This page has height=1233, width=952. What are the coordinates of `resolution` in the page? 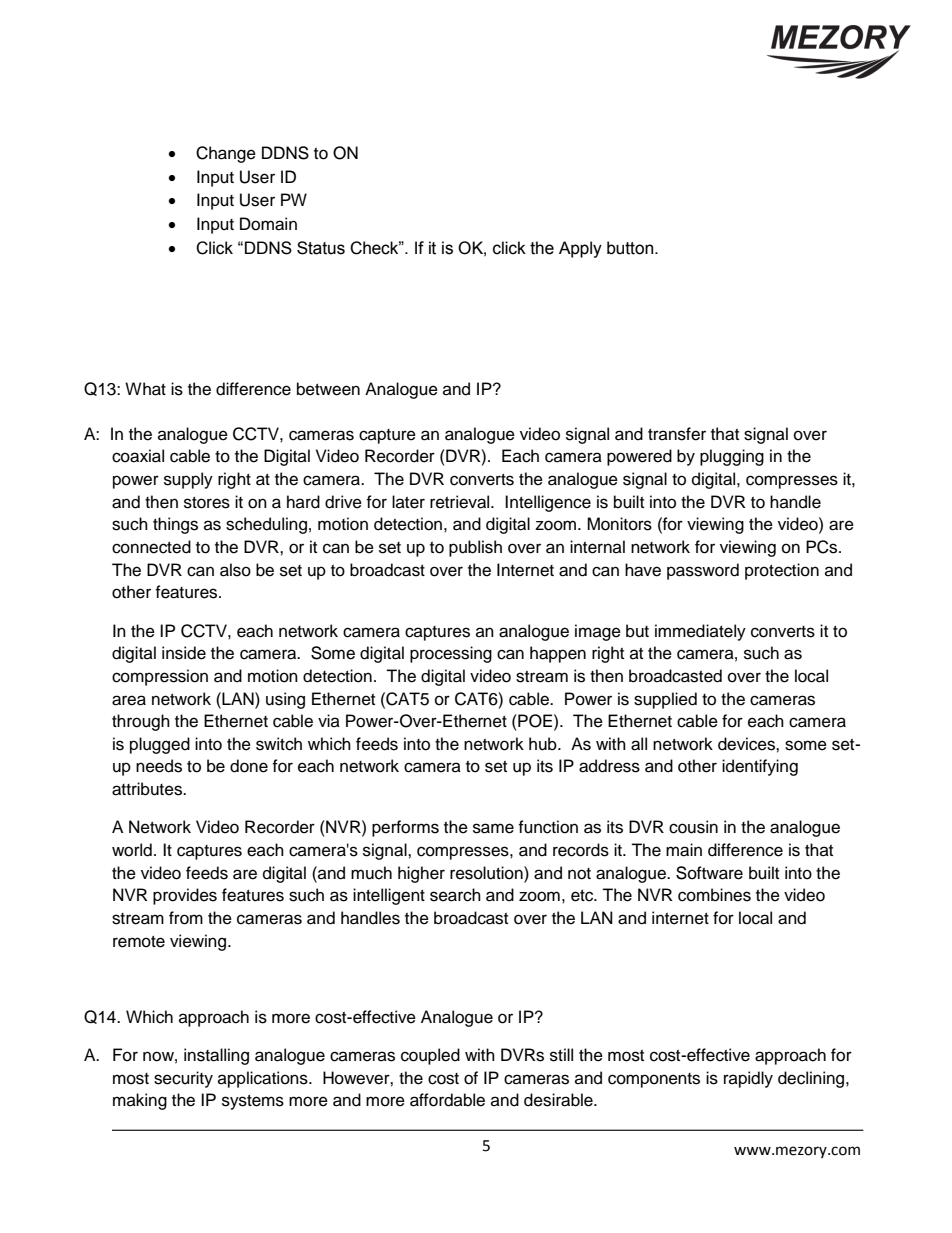 It's located at (487, 873).
